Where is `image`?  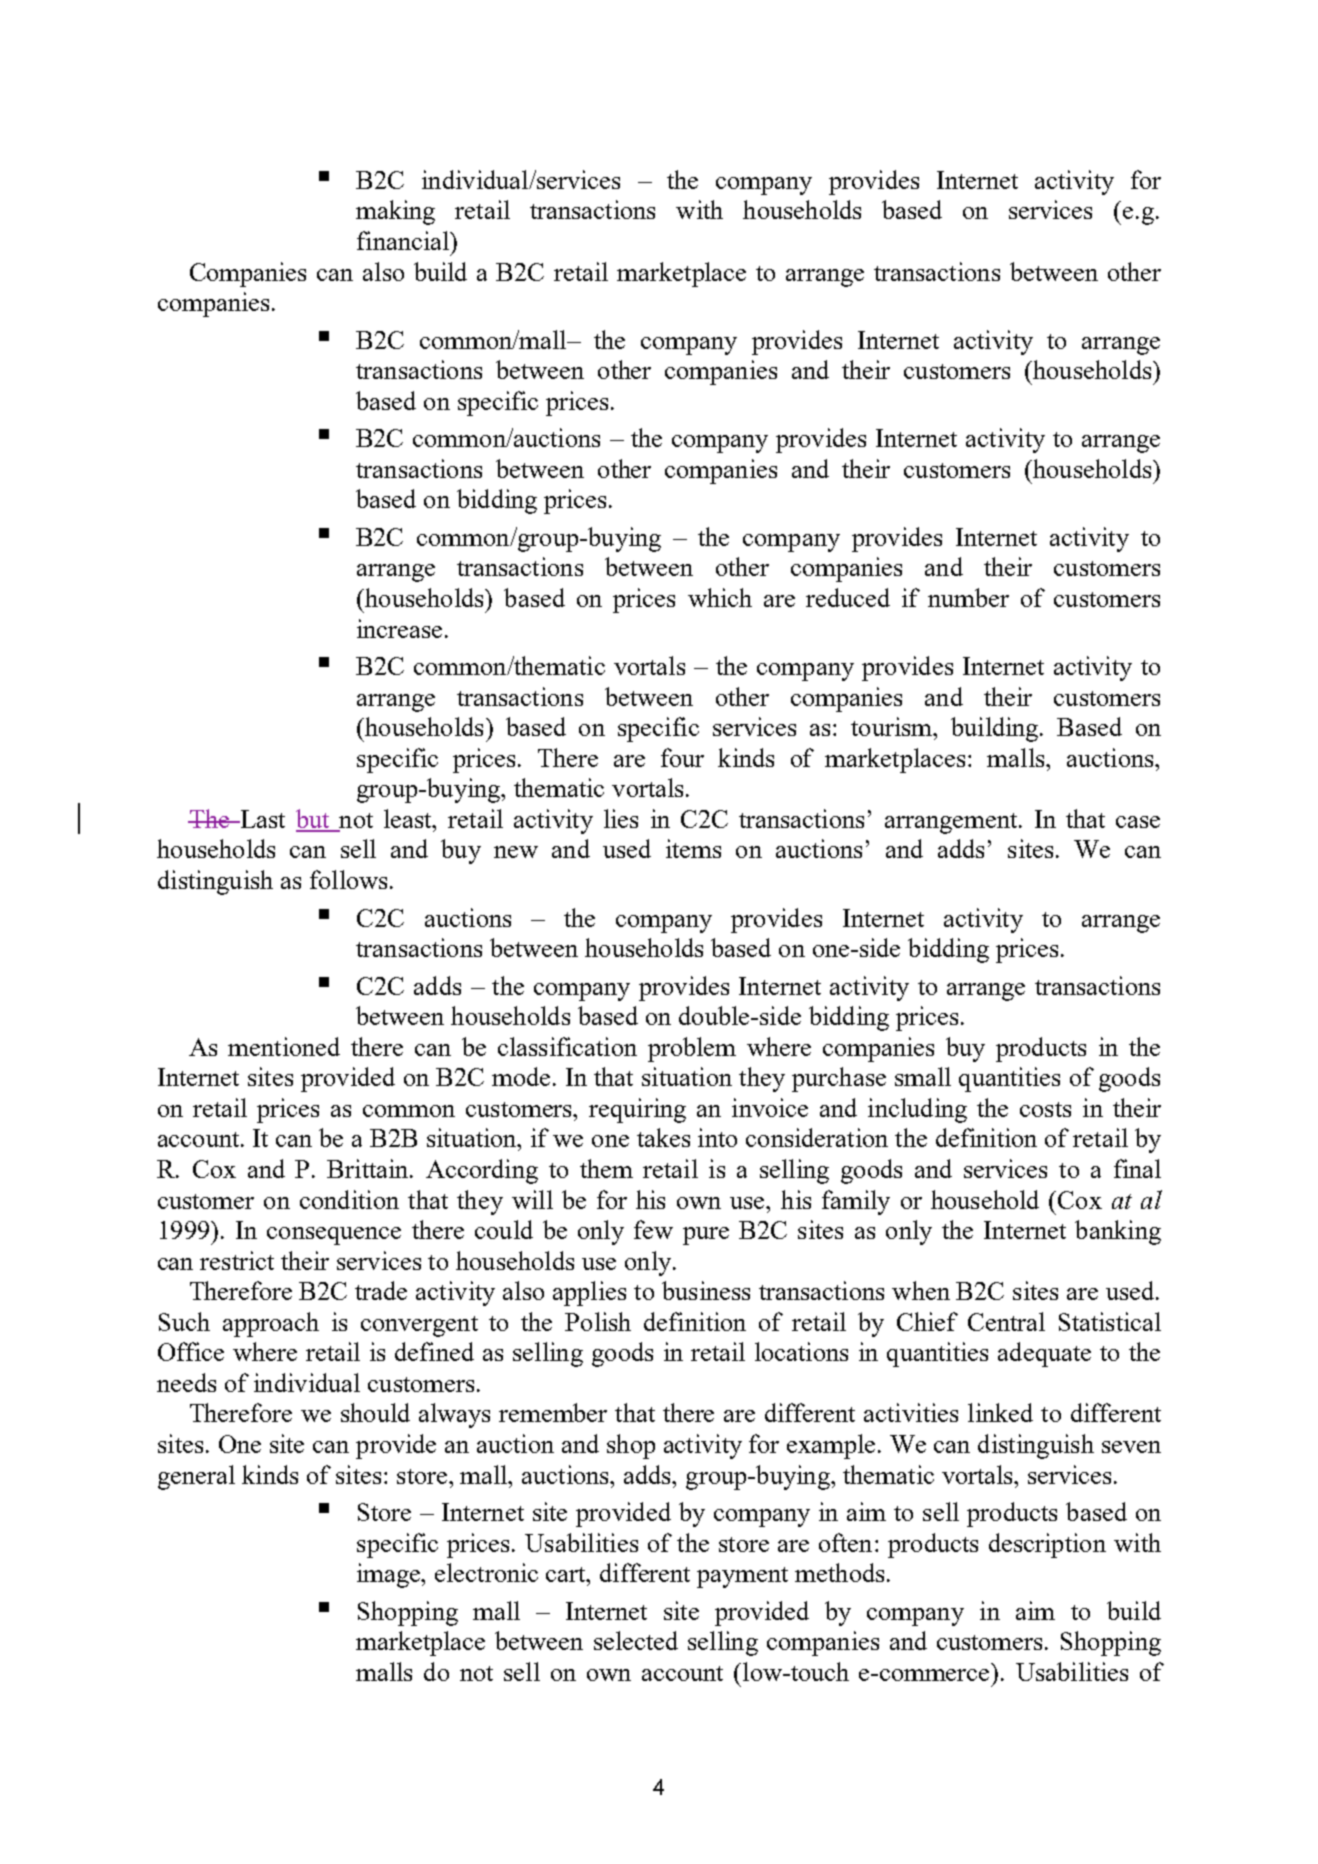
image is located at coordinates (390, 1575).
